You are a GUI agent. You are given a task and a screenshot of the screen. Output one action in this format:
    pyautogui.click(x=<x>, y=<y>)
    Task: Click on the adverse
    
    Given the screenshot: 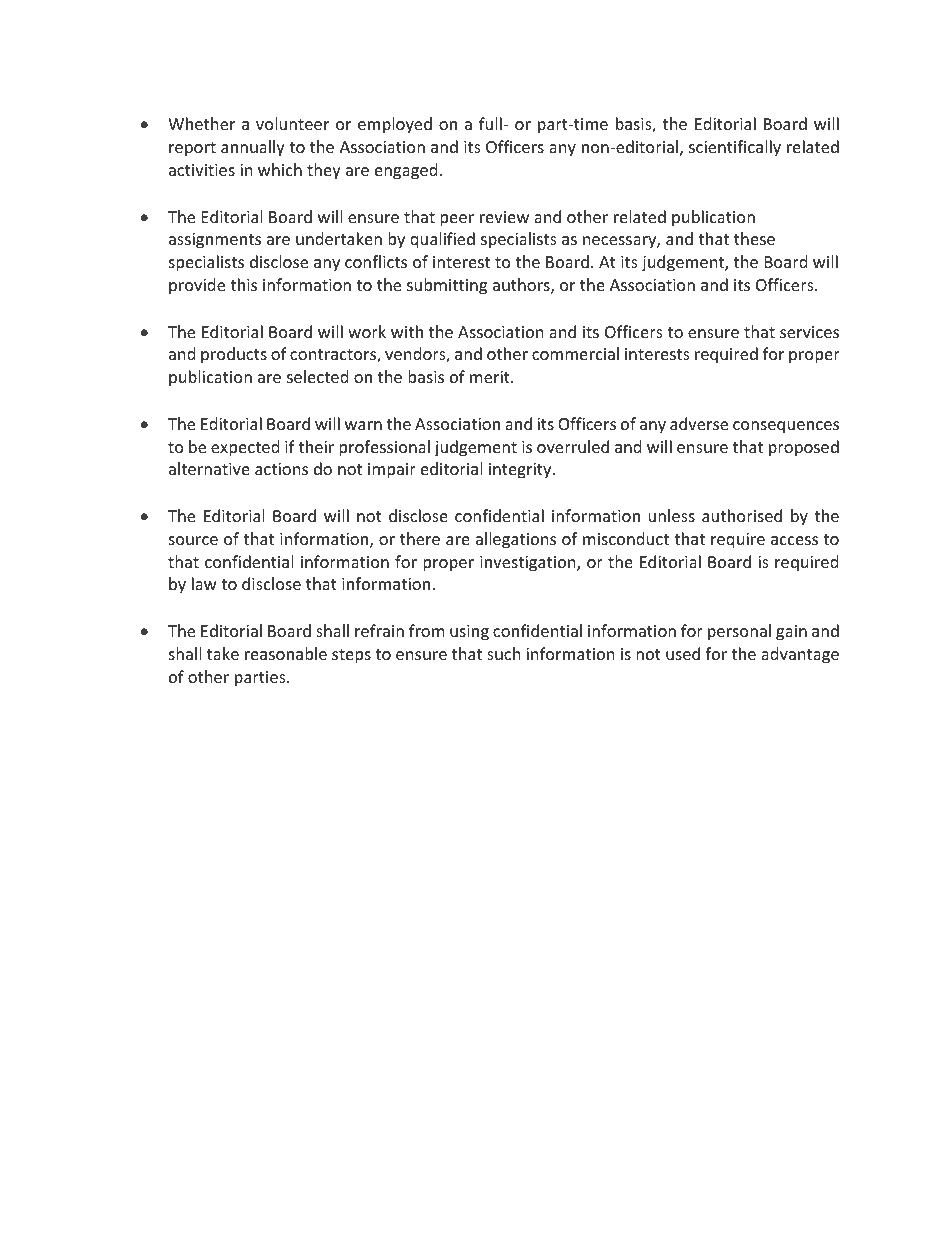 What is the action you would take?
    pyautogui.click(x=699, y=423)
